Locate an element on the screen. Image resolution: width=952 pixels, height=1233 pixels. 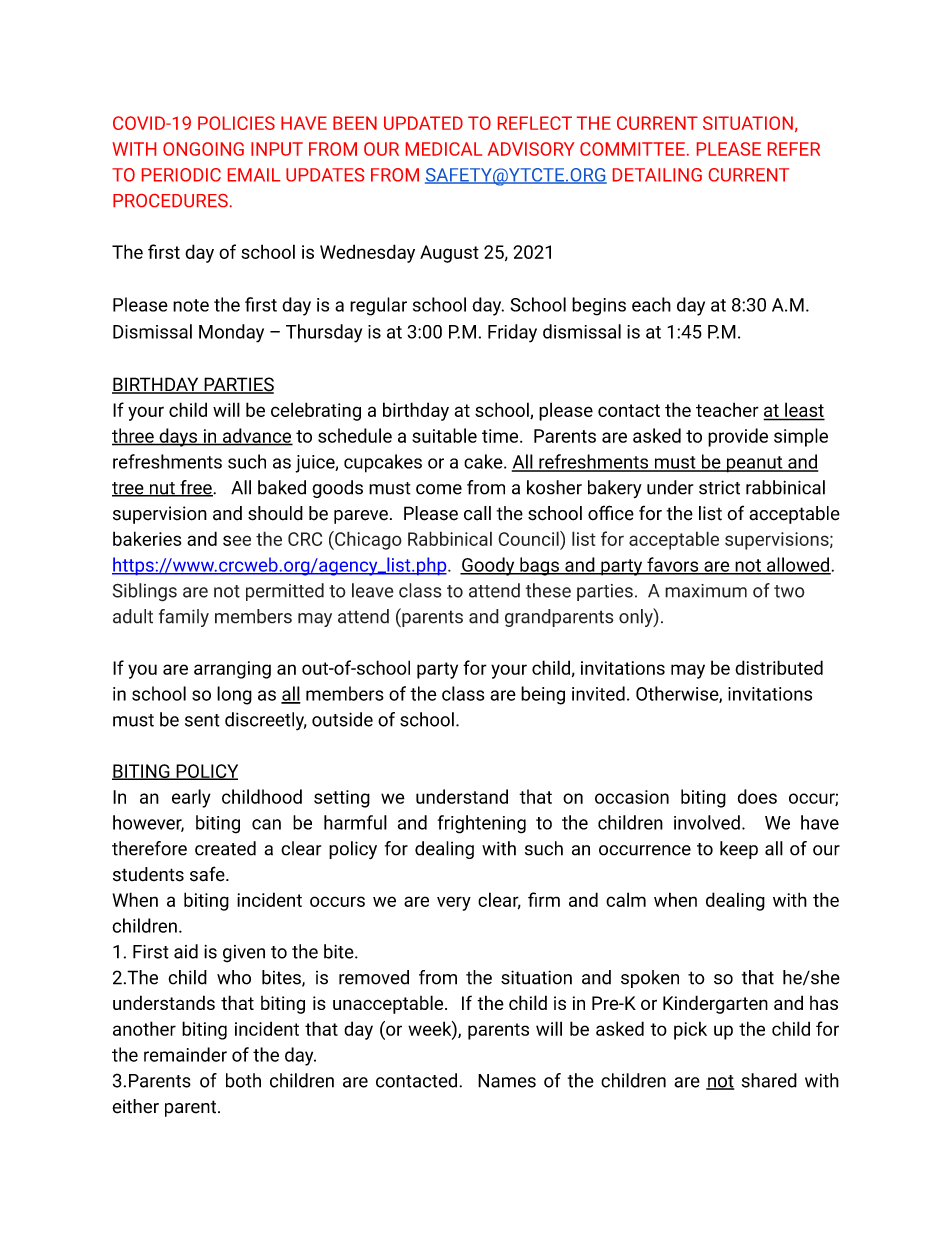
Names is located at coordinates (507, 1081).
